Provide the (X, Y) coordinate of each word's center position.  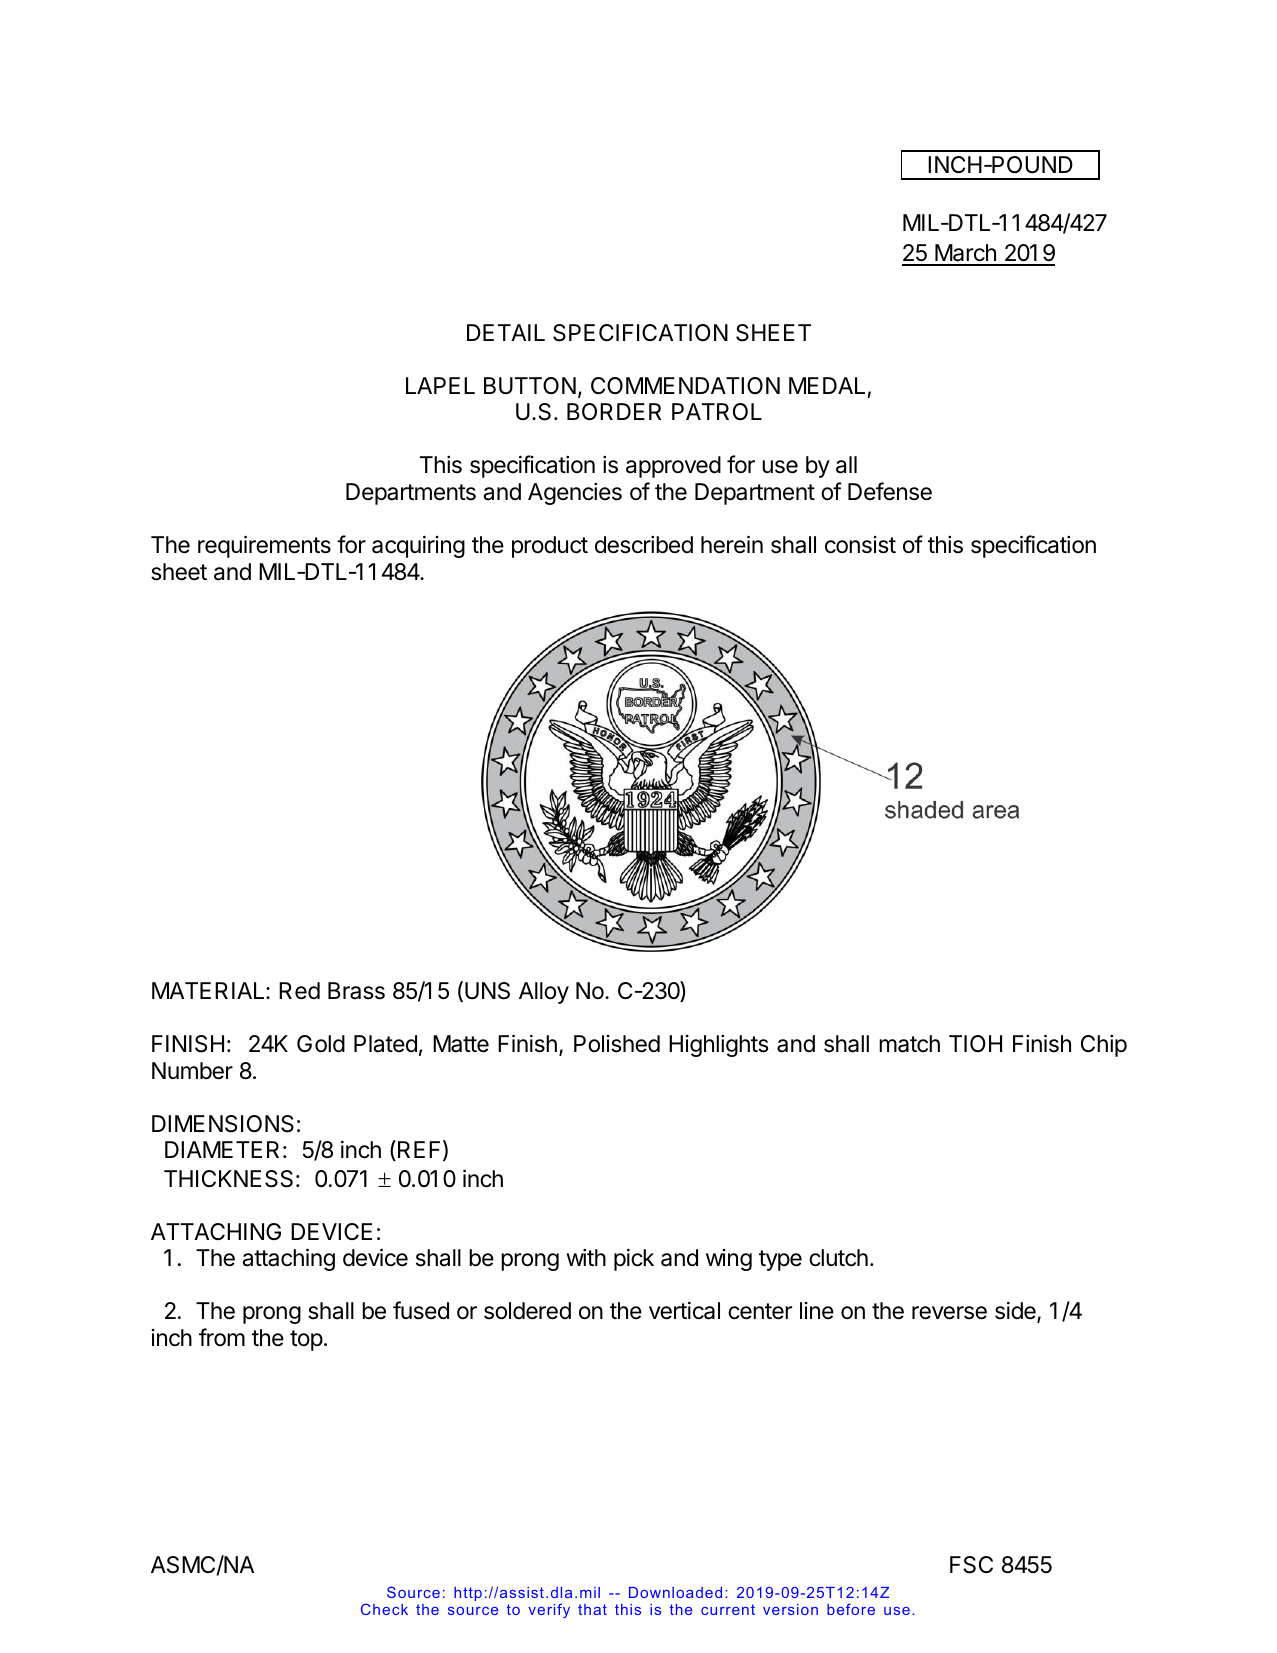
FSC (971, 1565)
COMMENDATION (685, 385)
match (909, 1044)
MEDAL (827, 385)
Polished (617, 1044)
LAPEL (440, 385)
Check (384, 1609)
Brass (356, 991)
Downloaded (675, 1592)
